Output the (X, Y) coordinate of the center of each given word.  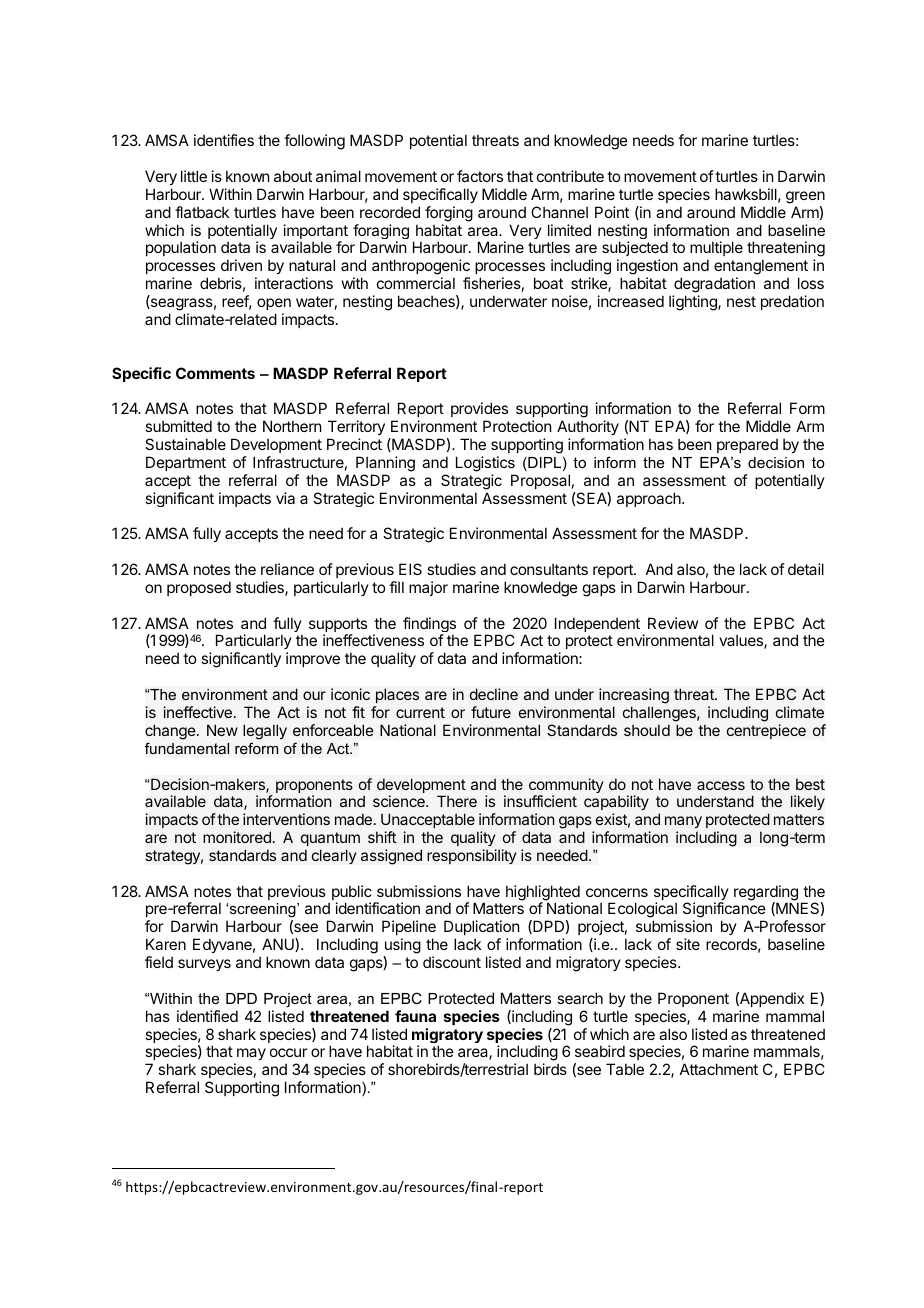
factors (480, 176)
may (250, 1056)
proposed (199, 588)
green (805, 197)
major (428, 588)
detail (806, 569)
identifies (224, 140)
